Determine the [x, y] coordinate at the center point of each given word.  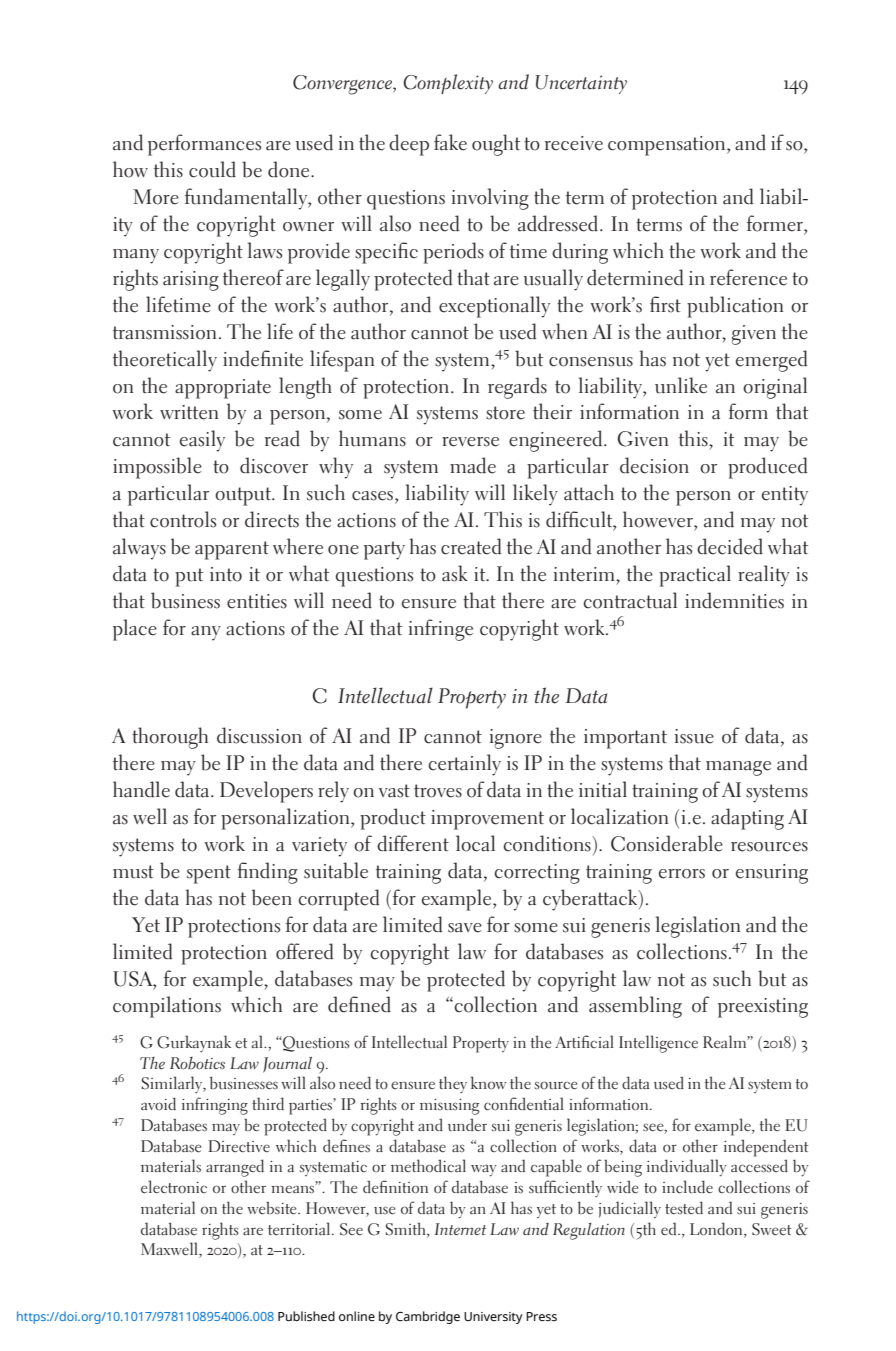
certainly [464, 765]
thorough [170, 738]
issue [694, 736]
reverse [470, 442]
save [465, 928]
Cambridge [428, 1317]
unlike [681, 385]
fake [450, 142]
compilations [167, 1007]
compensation [668, 146]
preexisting [763, 1008]
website [273, 1208]
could [212, 169]
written [189, 412]
